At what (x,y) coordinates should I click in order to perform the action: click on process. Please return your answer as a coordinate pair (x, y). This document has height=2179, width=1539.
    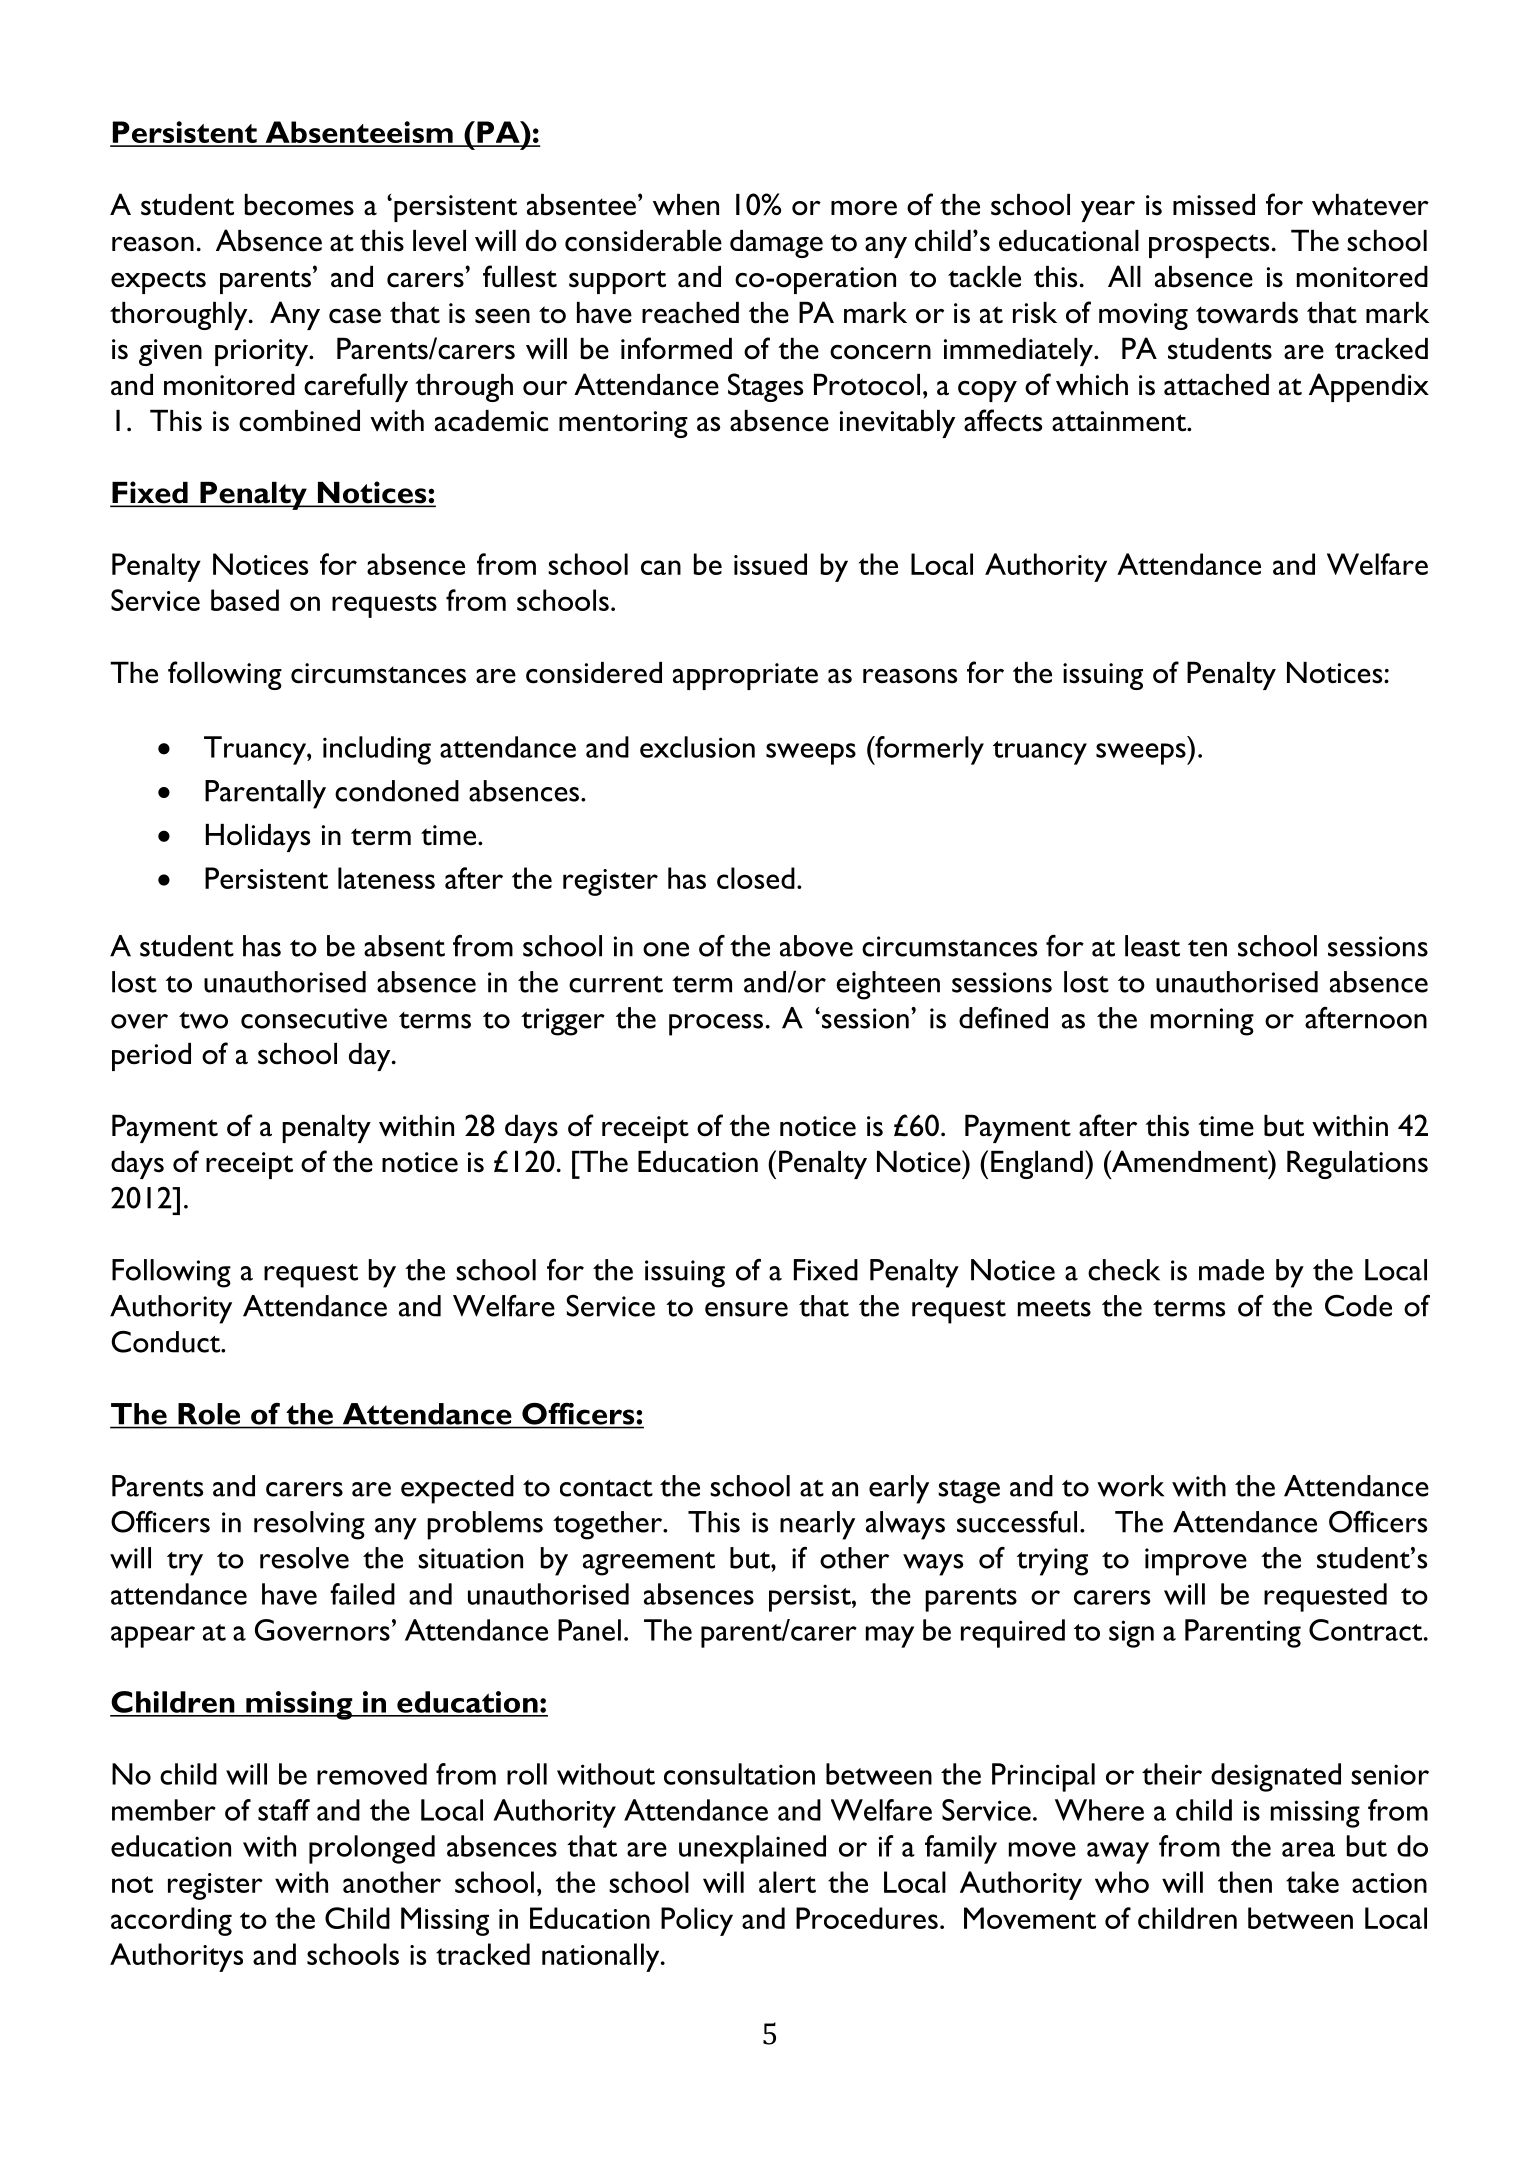
    Looking at the image, I should click on (716, 1025).
